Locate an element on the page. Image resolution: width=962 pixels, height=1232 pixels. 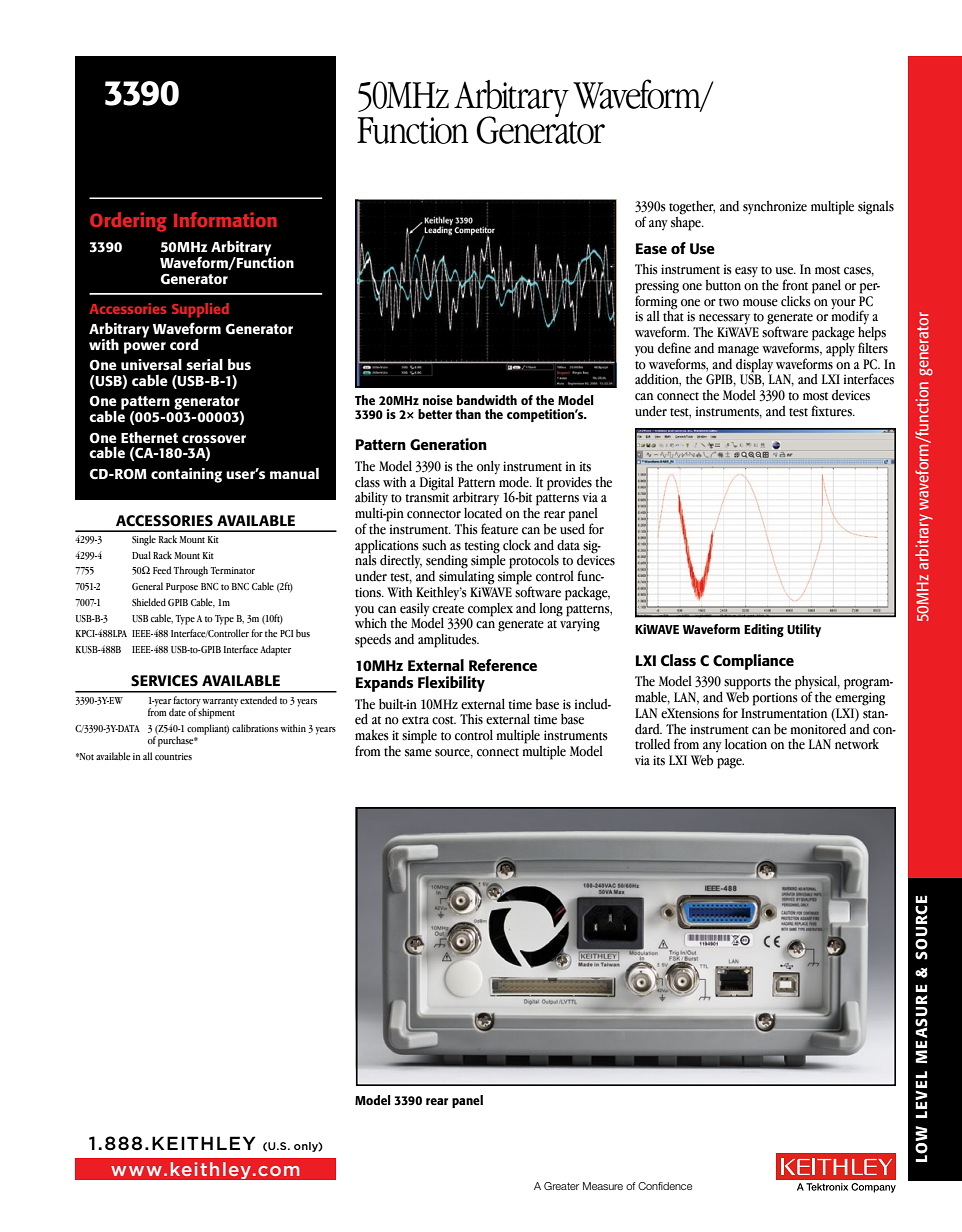
Information is located at coordinates (225, 219).
